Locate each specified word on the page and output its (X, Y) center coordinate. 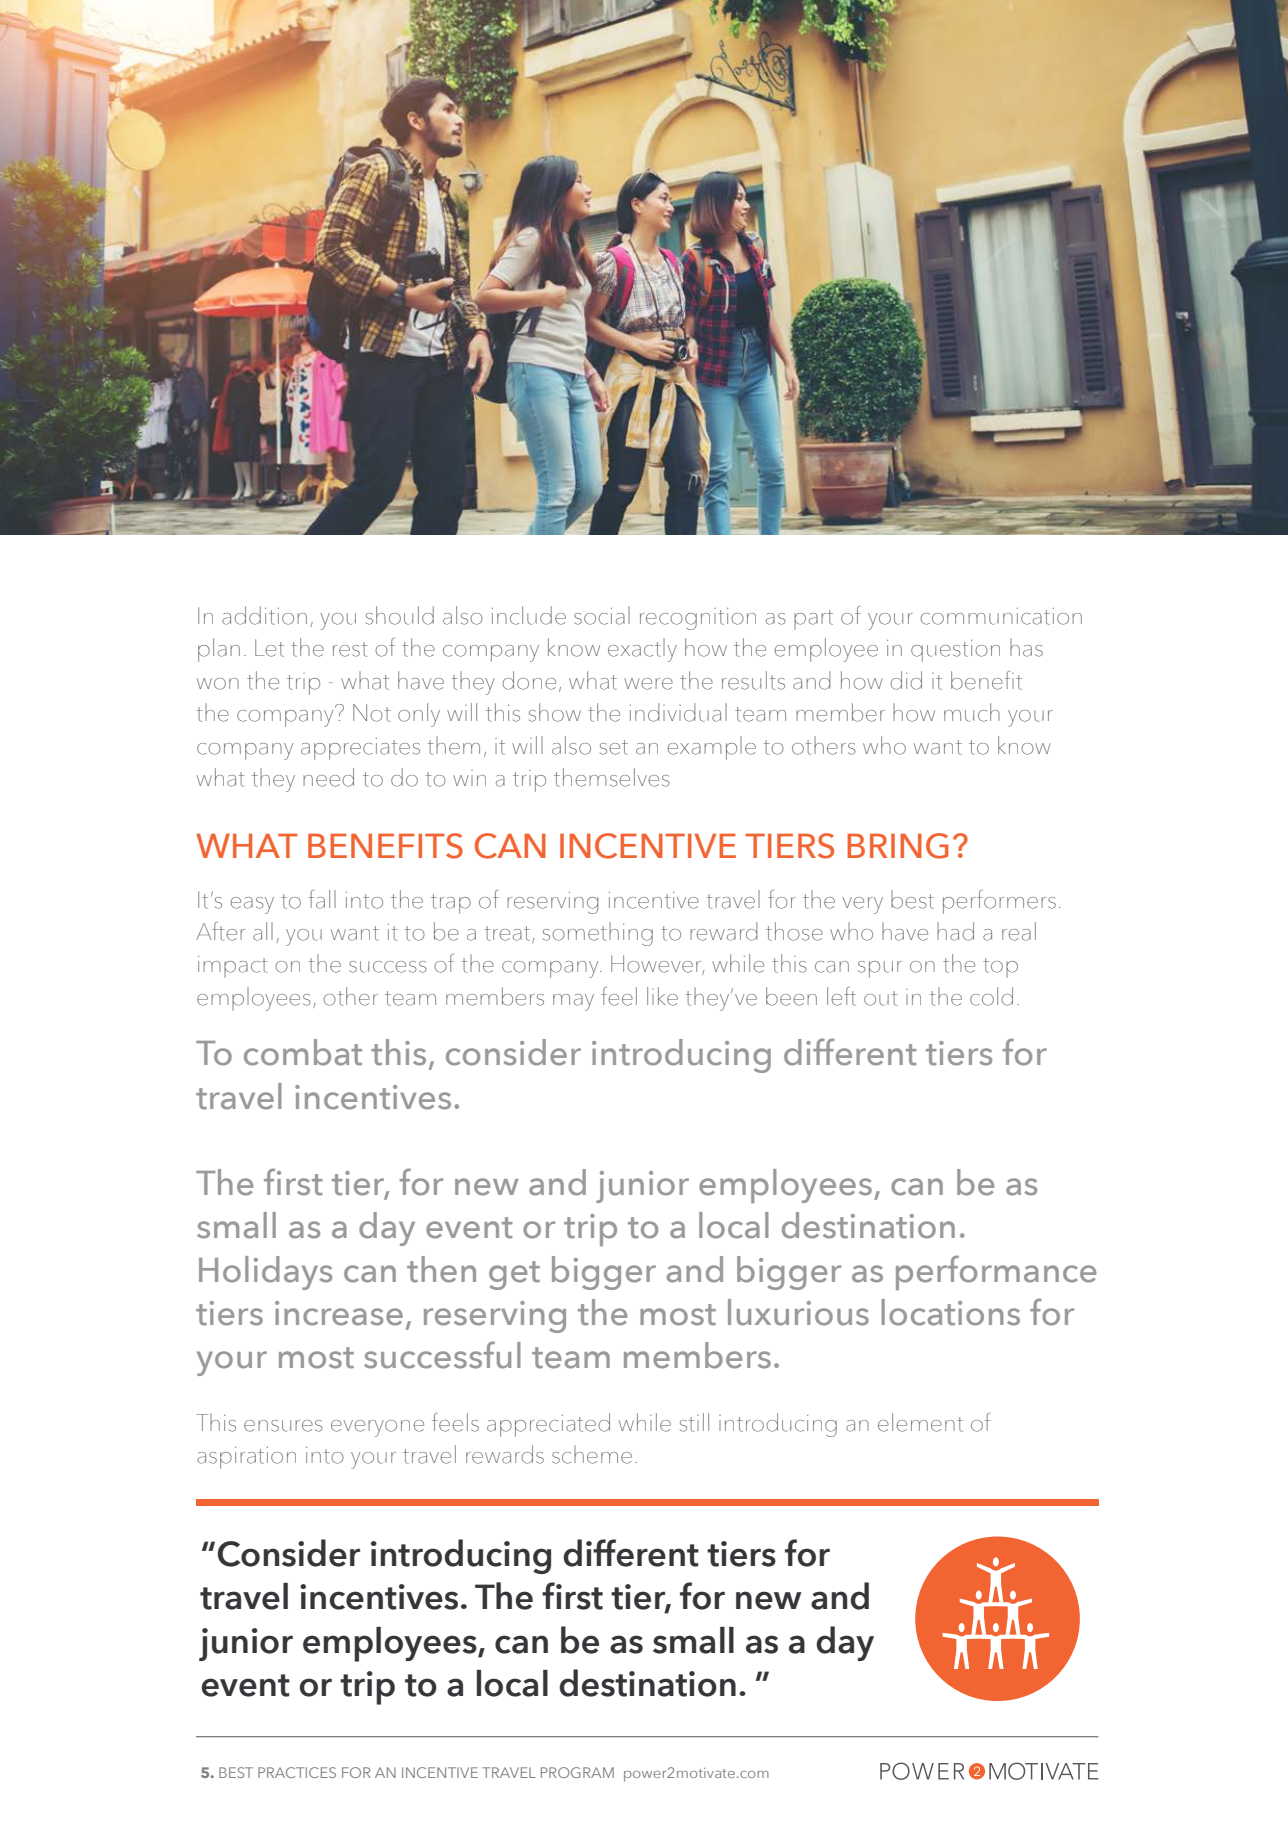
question (955, 651)
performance (996, 1272)
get (514, 1275)
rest (350, 649)
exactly (642, 650)
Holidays (265, 1273)
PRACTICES (297, 1772)
